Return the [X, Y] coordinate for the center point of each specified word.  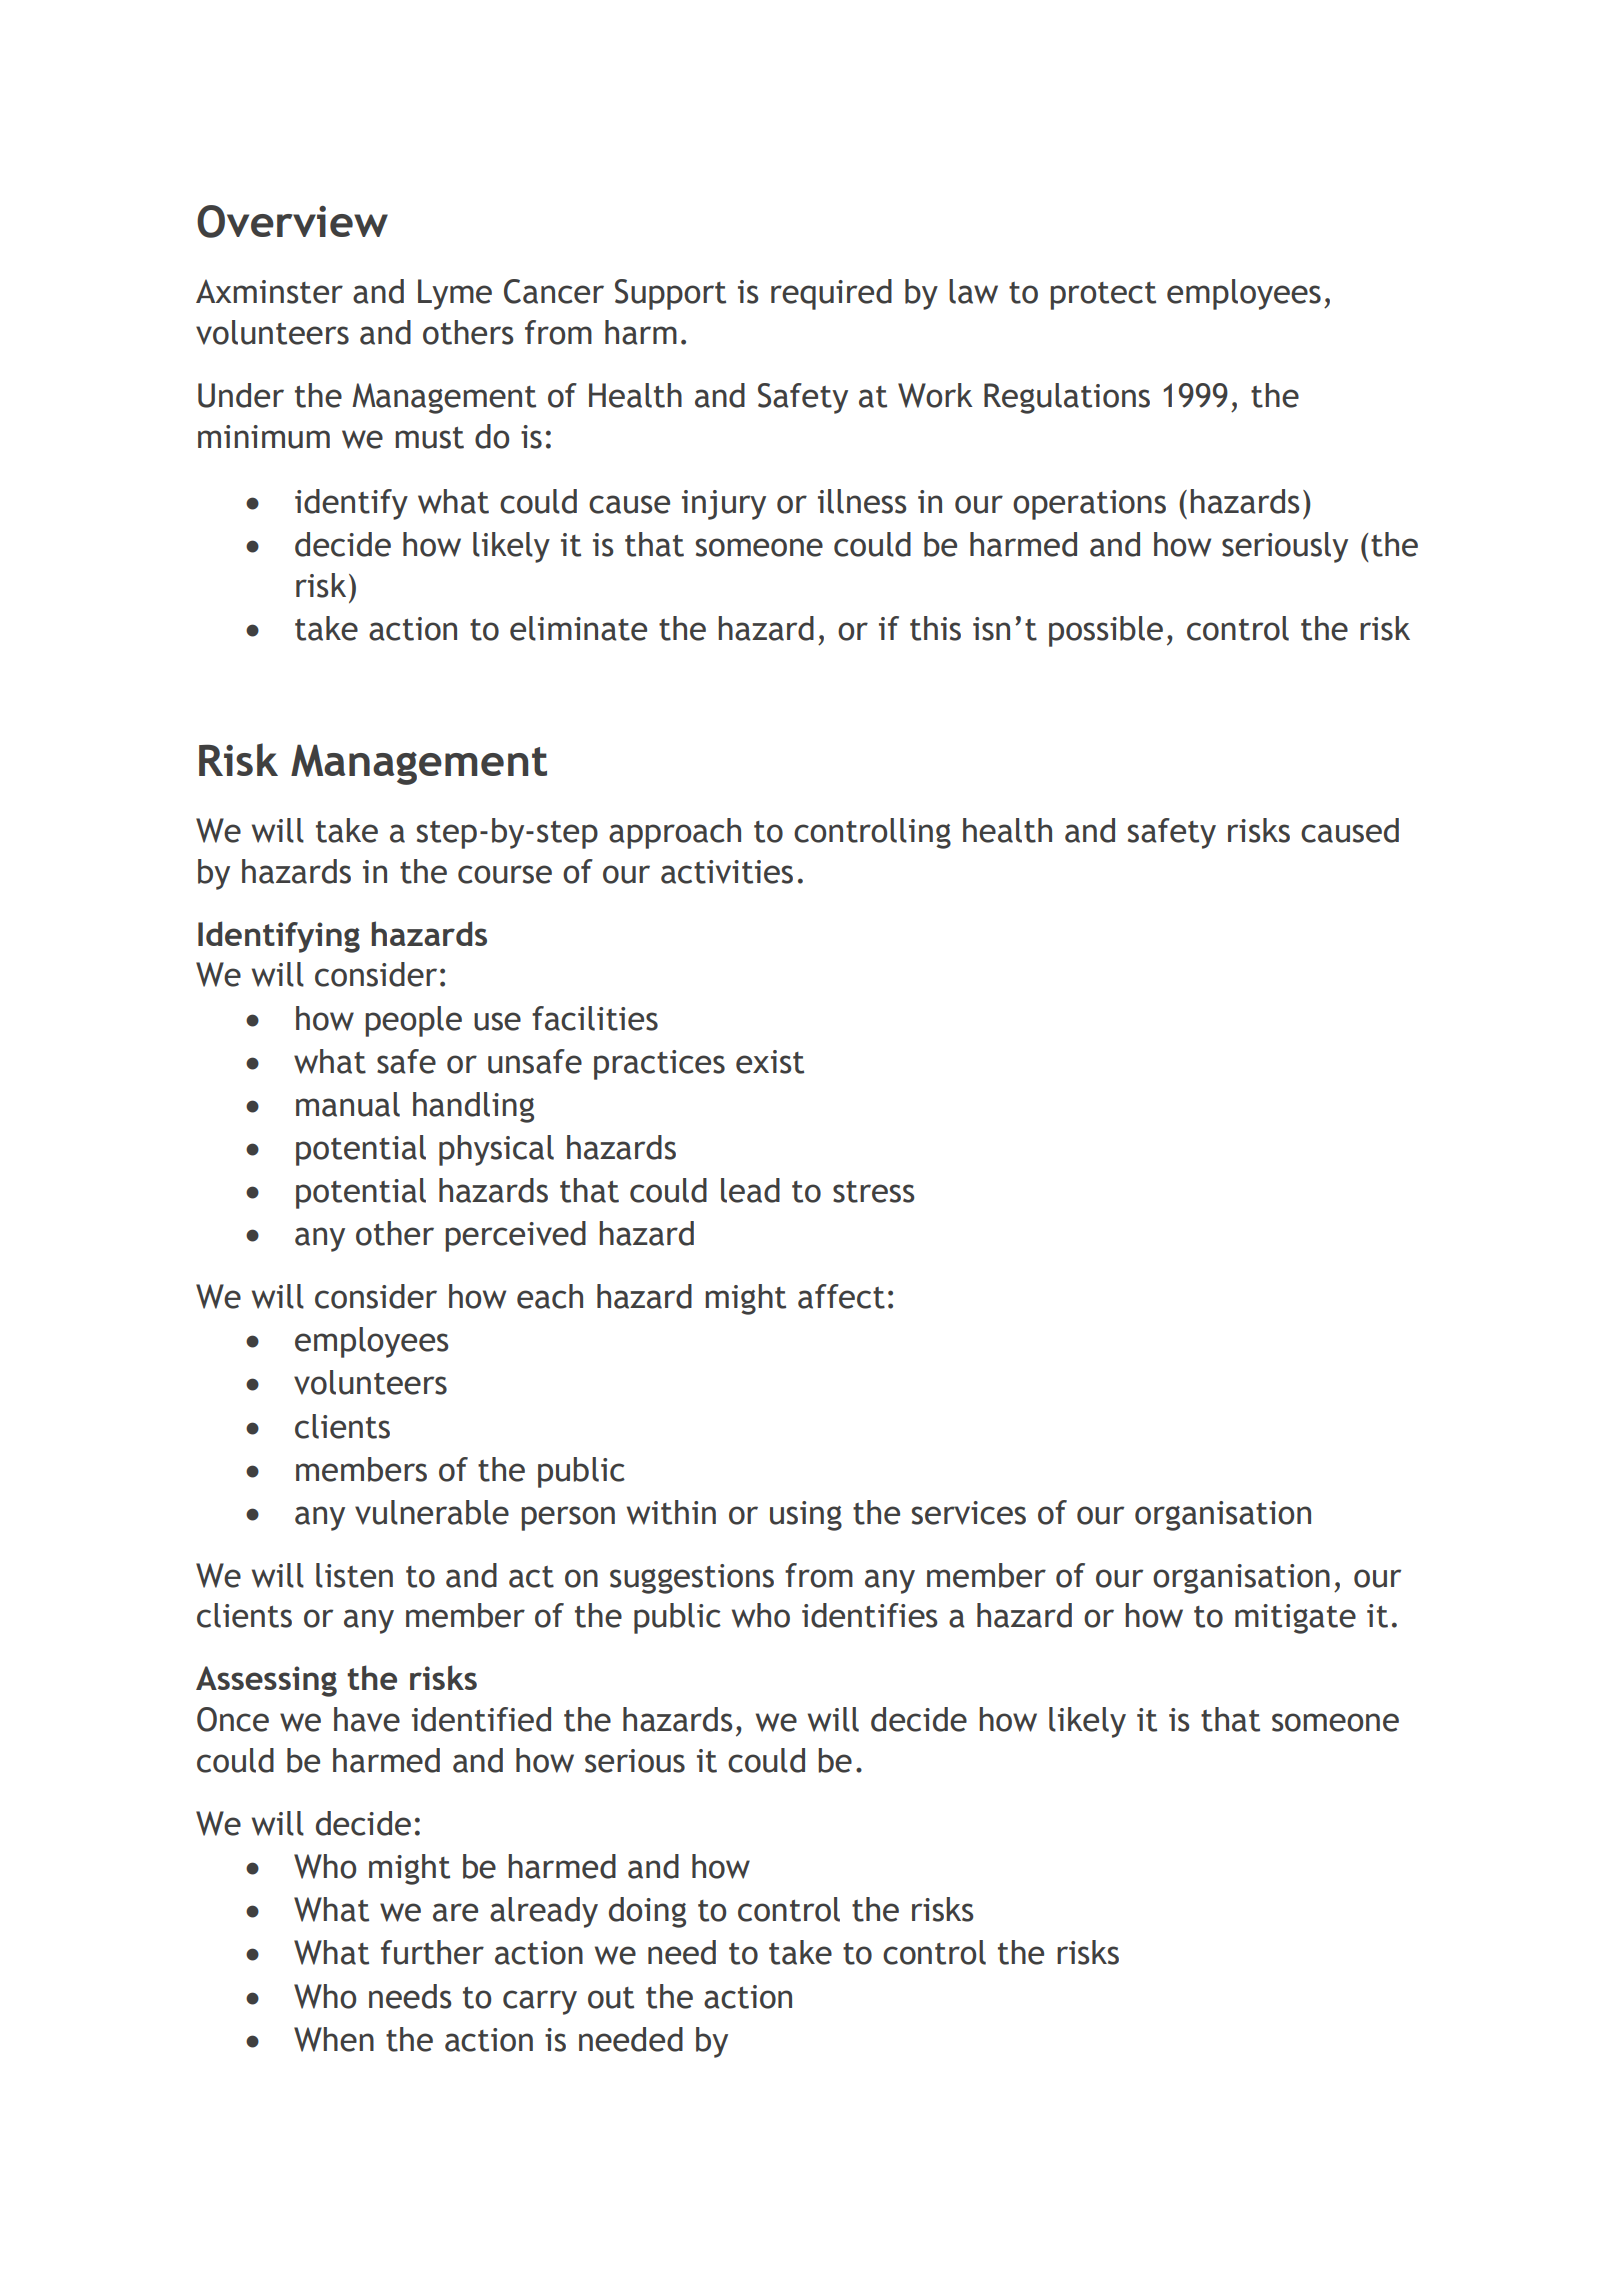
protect [1103, 296]
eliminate [578, 628]
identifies [870, 1615]
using [806, 1516]
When [334, 2039]
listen [354, 1575]
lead [750, 1190]
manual [348, 1104]
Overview [292, 221]
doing [647, 1912]
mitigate [1295, 1619]
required [831, 294]
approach [675, 833]
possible [1106, 631]
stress [874, 1192]
